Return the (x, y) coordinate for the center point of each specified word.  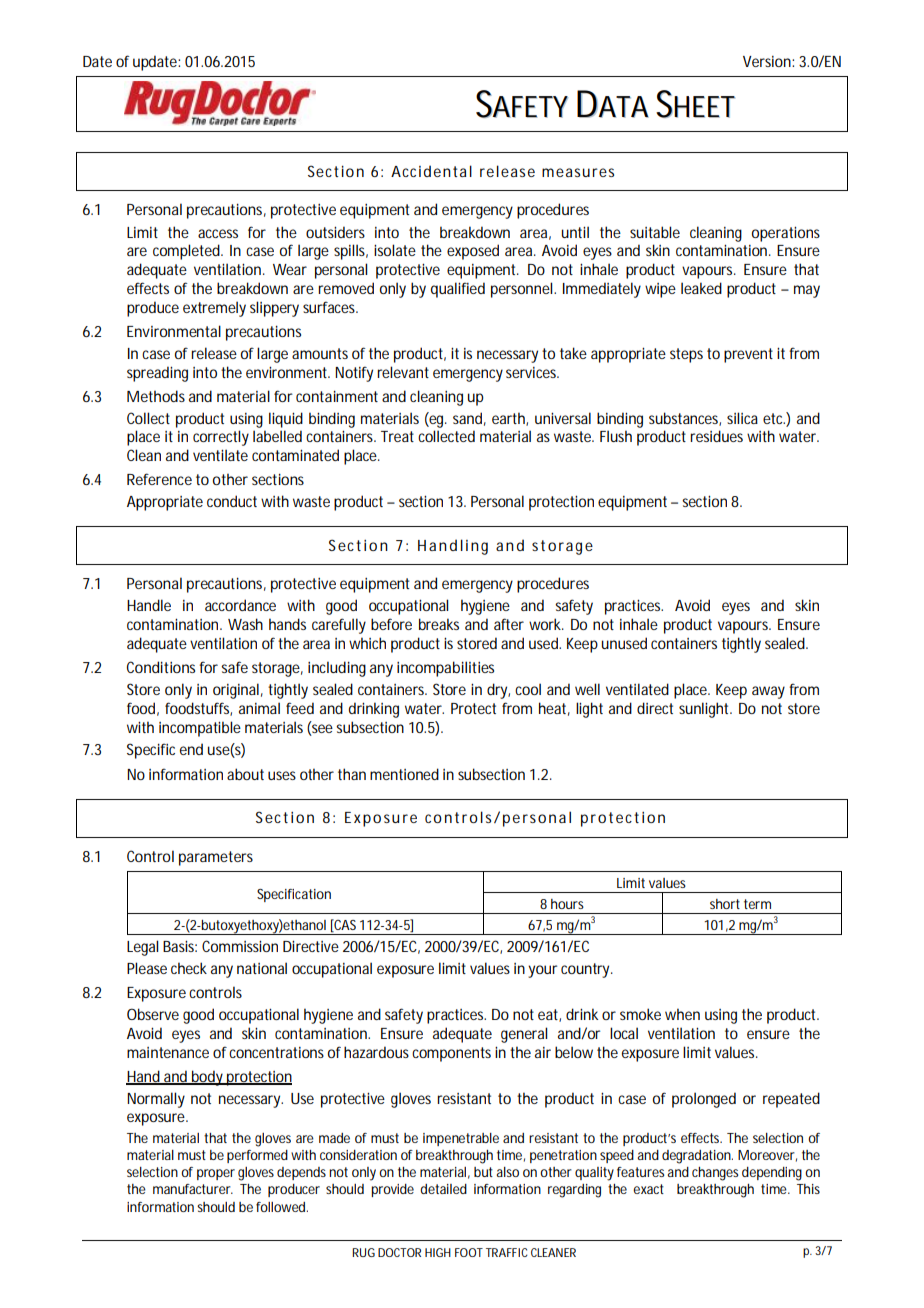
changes (715, 1174)
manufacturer (193, 1189)
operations (786, 234)
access (218, 233)
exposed (473, 252)
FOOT (469, 1252)
